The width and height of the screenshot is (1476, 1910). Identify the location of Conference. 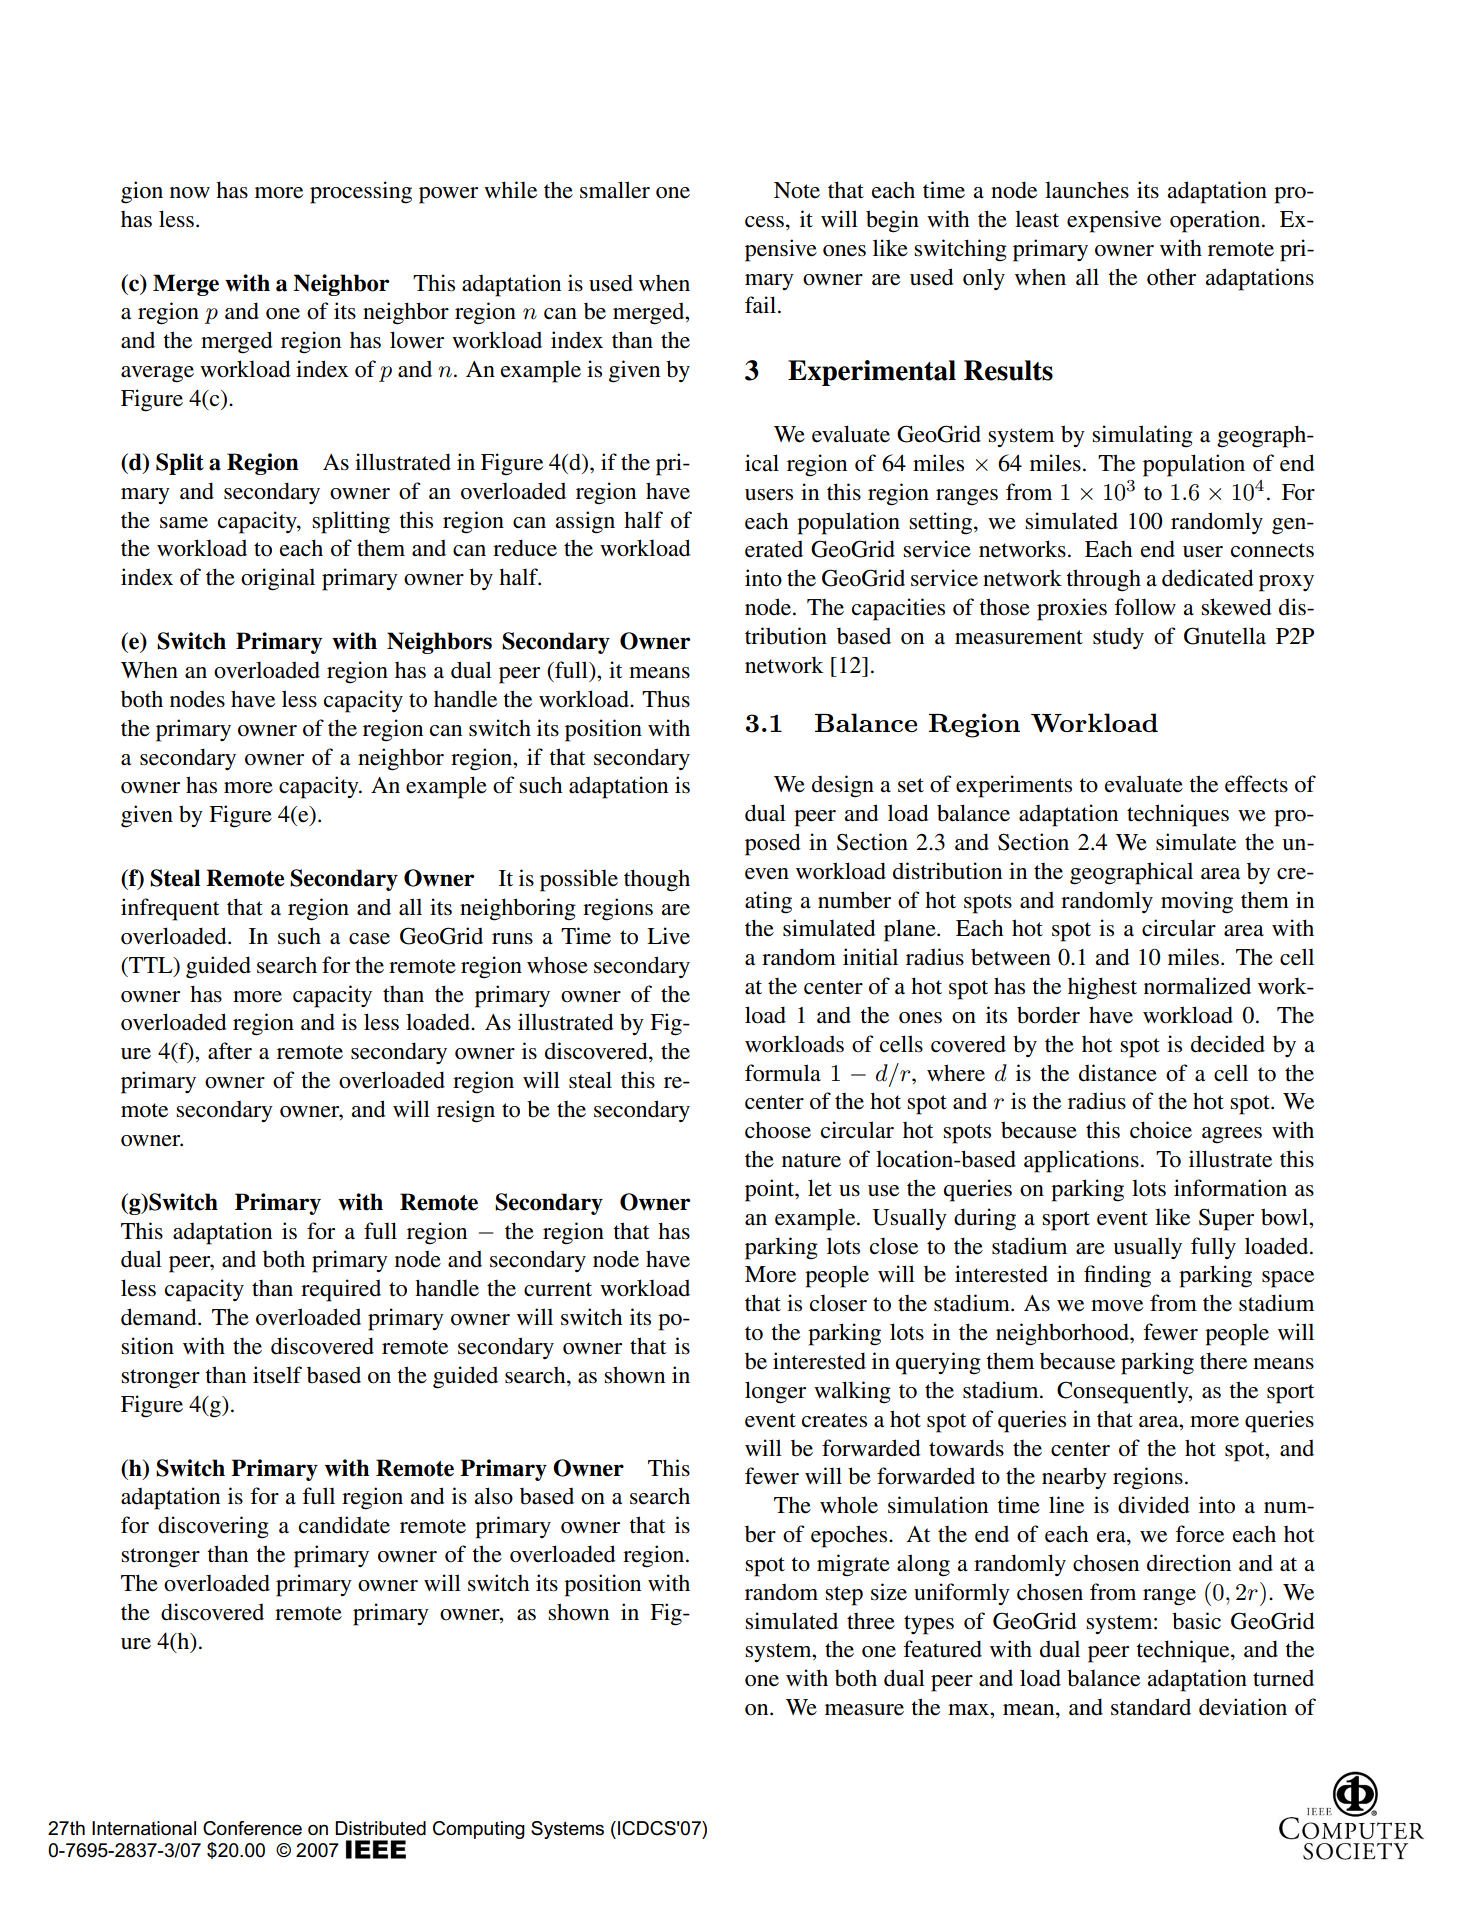
(252, 1828).
